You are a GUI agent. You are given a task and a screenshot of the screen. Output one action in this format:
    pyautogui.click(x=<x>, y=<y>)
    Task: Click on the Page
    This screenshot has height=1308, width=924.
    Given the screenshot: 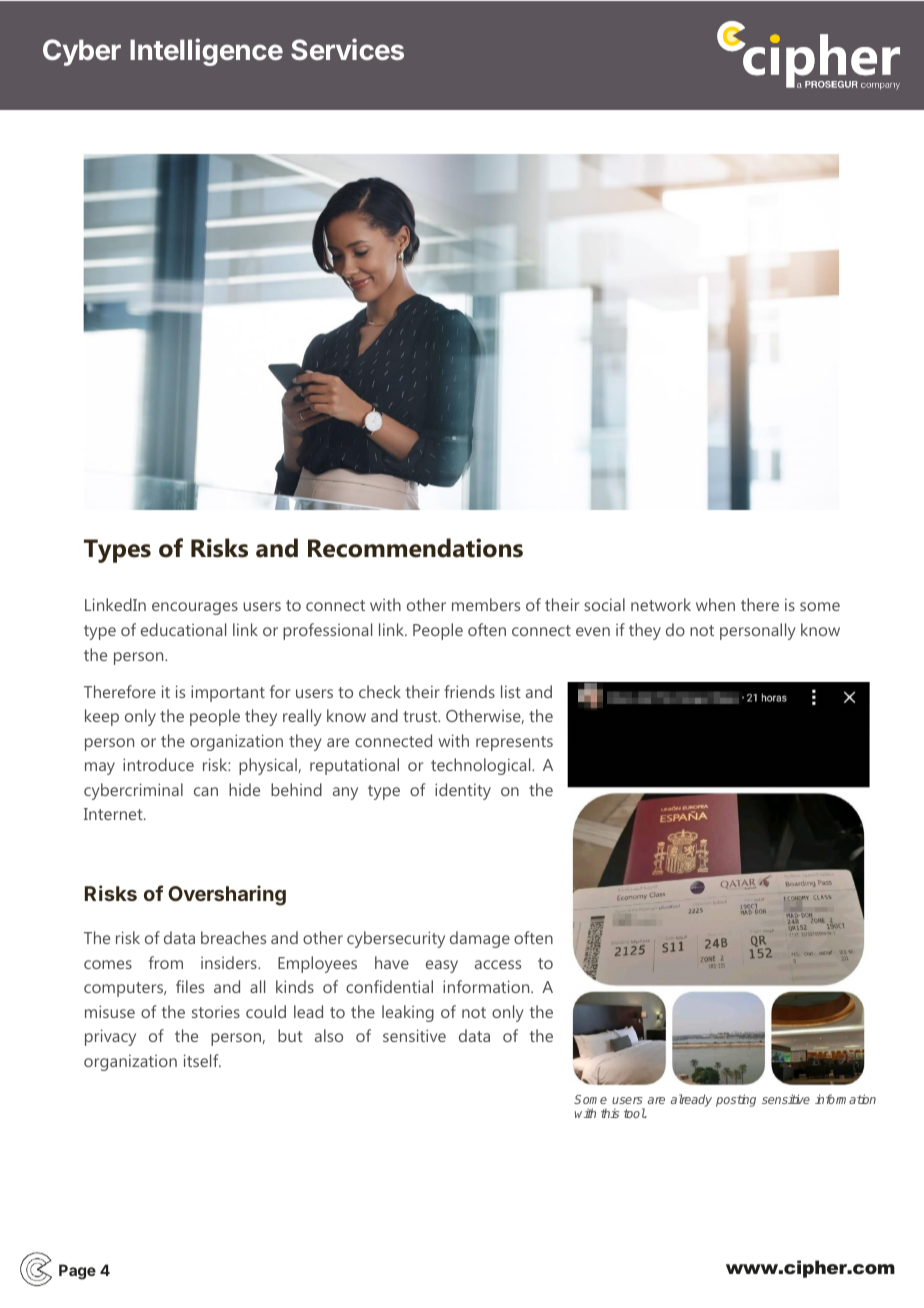 What is the action you would take?
    pyautogui.click(x=77, y=1272)
